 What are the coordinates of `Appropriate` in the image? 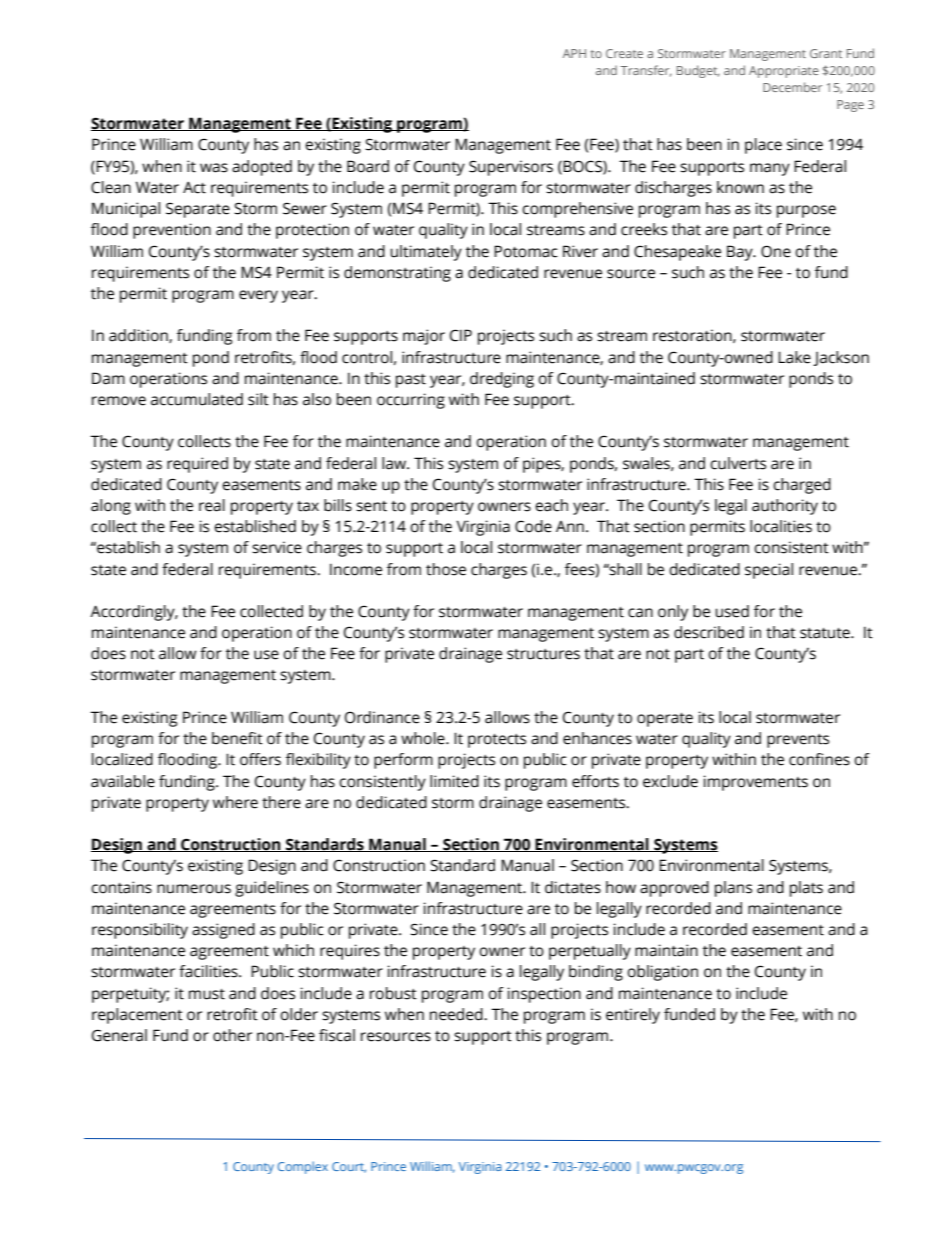 It's located at (784, 72).
